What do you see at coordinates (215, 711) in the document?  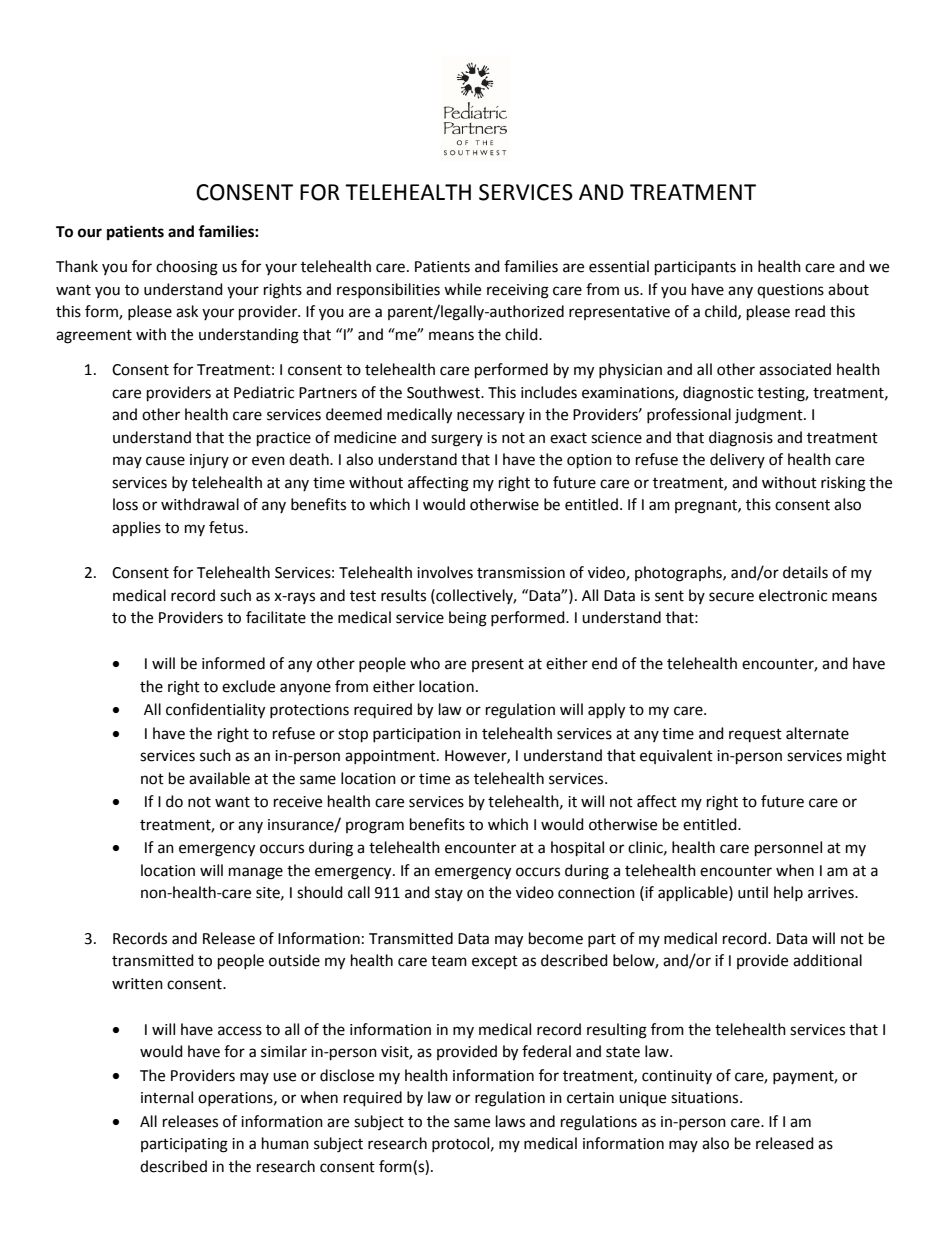 I see `confidentiality` at bounding box center [215, 711].
